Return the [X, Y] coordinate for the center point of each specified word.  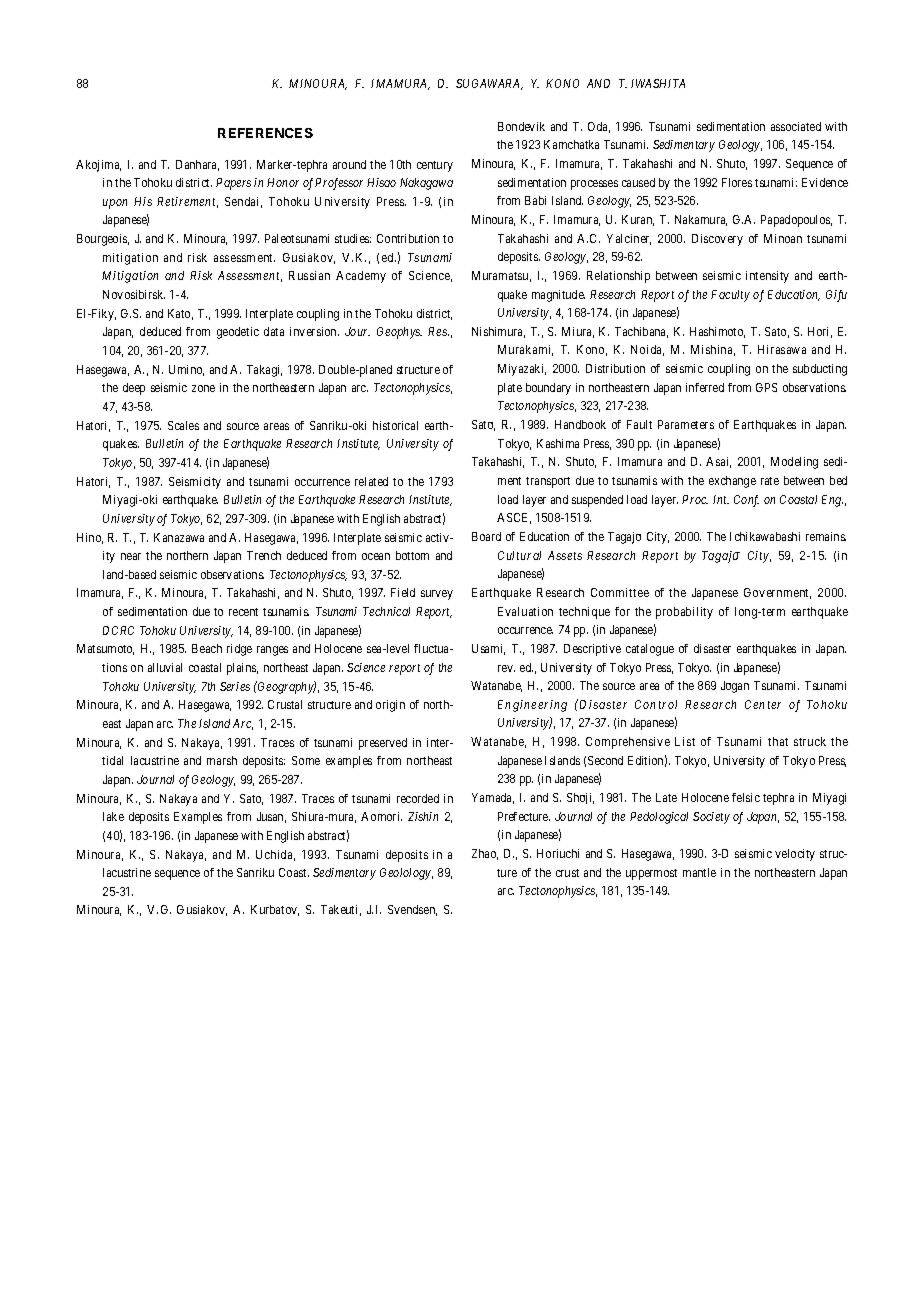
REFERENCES [265, 133]
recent [243, 612]
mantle [699, 872]
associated [796, 126]
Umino [186, 370]
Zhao [485, 854]
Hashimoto [717, 332]
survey [437, 595]
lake [113, 816]
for [622, 611]
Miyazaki [522, 370]
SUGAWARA [489, 84]
